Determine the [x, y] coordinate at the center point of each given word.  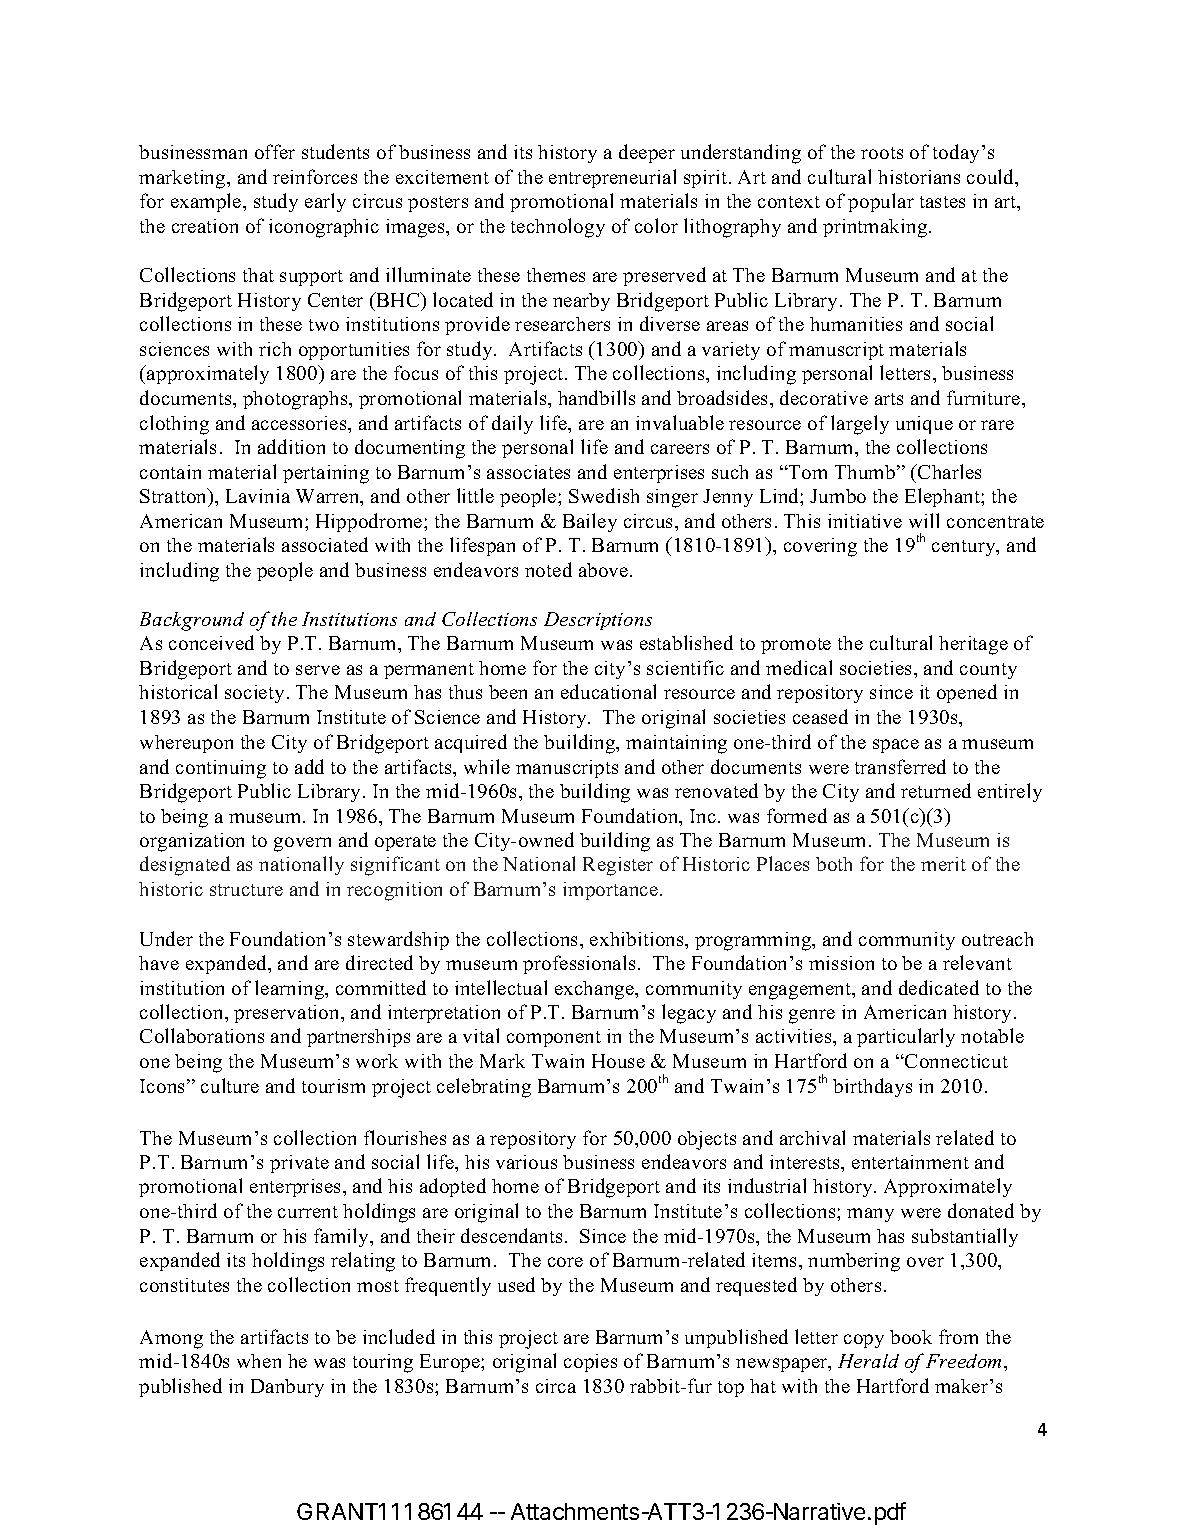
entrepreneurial [612, 178]
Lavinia [258, 496]
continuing [221, 769]
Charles [948, 471]
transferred [900, 766]
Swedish [604, 495]
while [487, 766]
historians [919, 177]
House [618, 1061]
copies [590, 1363]
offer [275, 151]
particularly [906, 1037]
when [259, 1361]
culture [230, 1085]
